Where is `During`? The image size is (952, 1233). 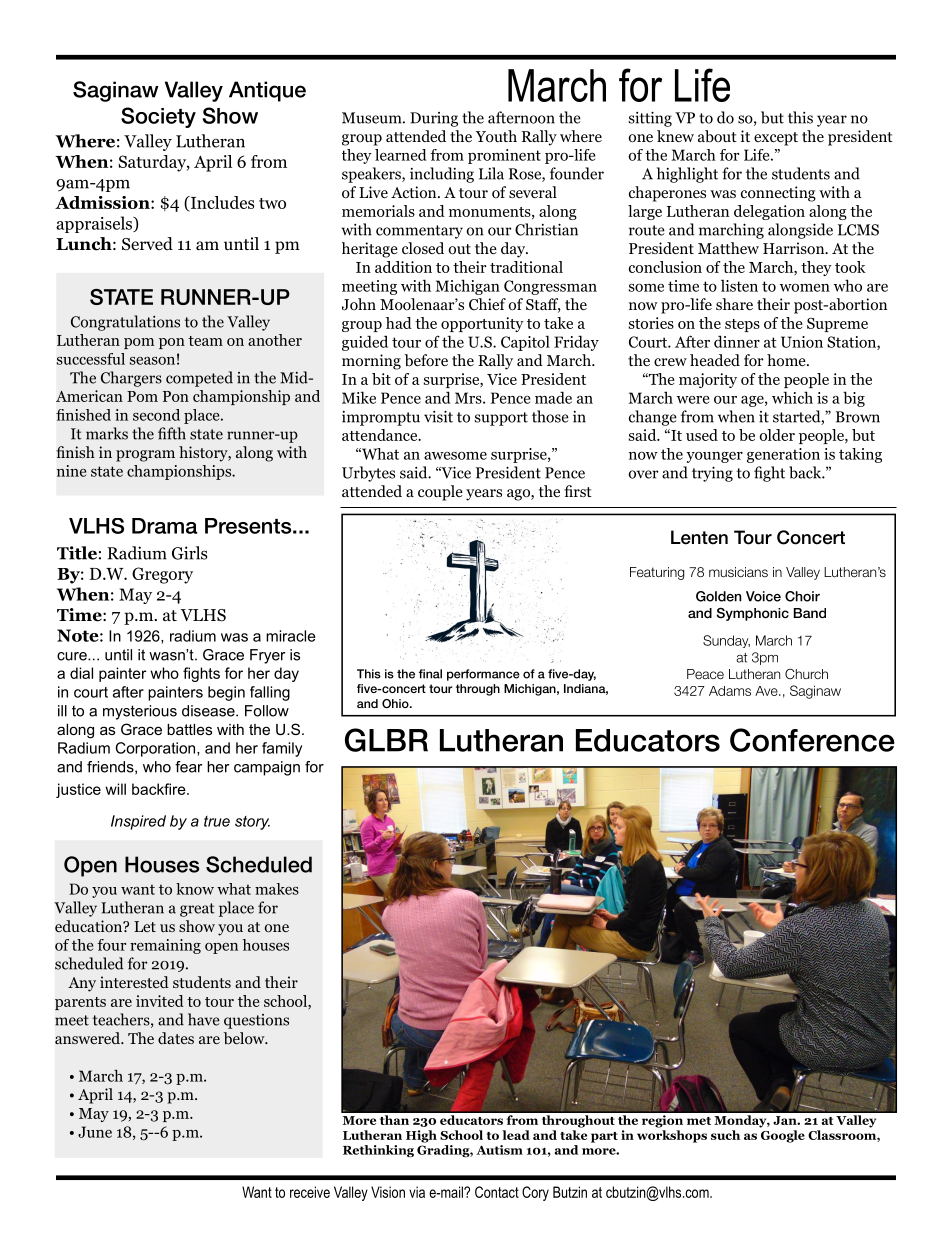
During is located at coordinates (434, 119).
